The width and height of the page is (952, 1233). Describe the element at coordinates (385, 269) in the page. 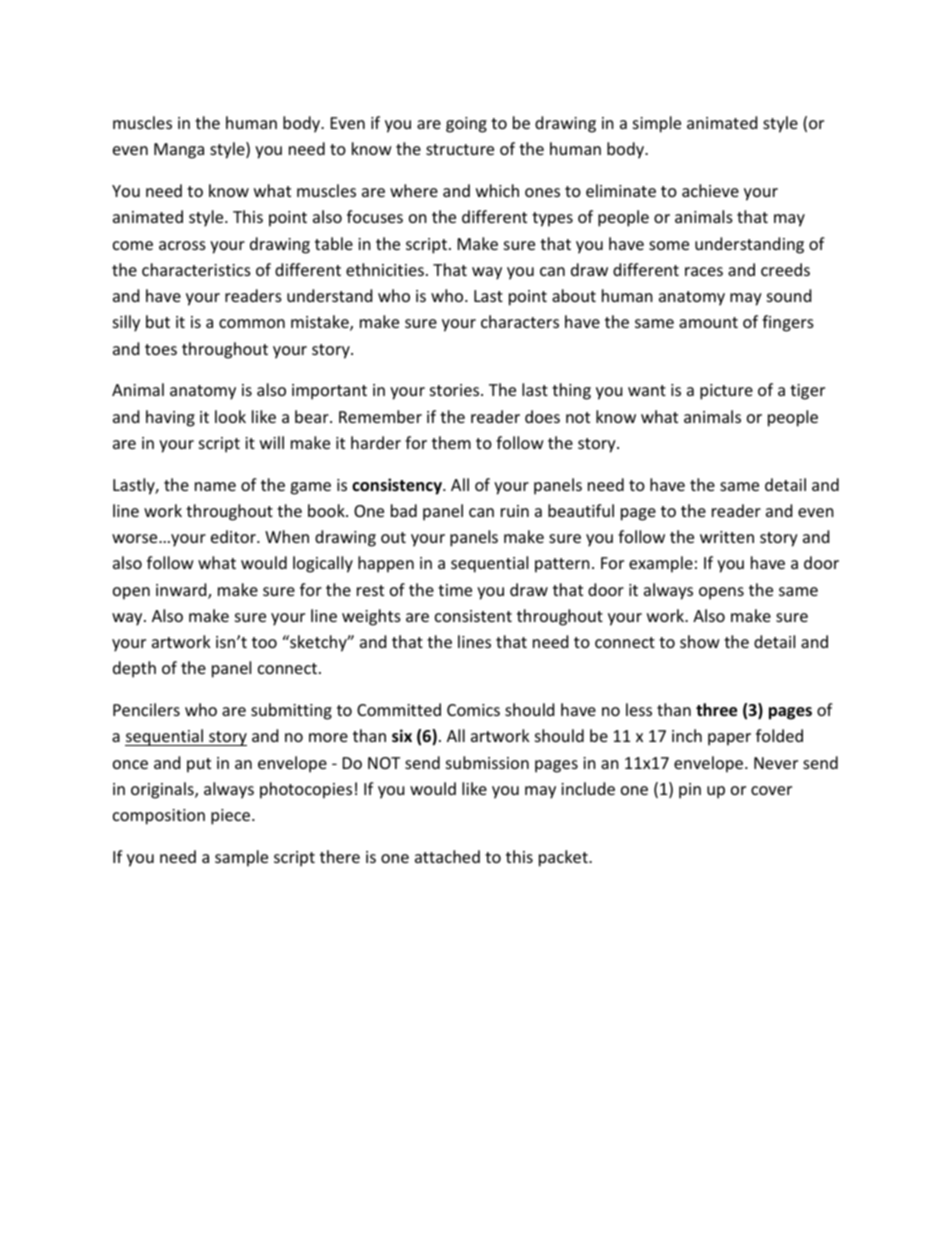

I see `ethnicities` at that location.
